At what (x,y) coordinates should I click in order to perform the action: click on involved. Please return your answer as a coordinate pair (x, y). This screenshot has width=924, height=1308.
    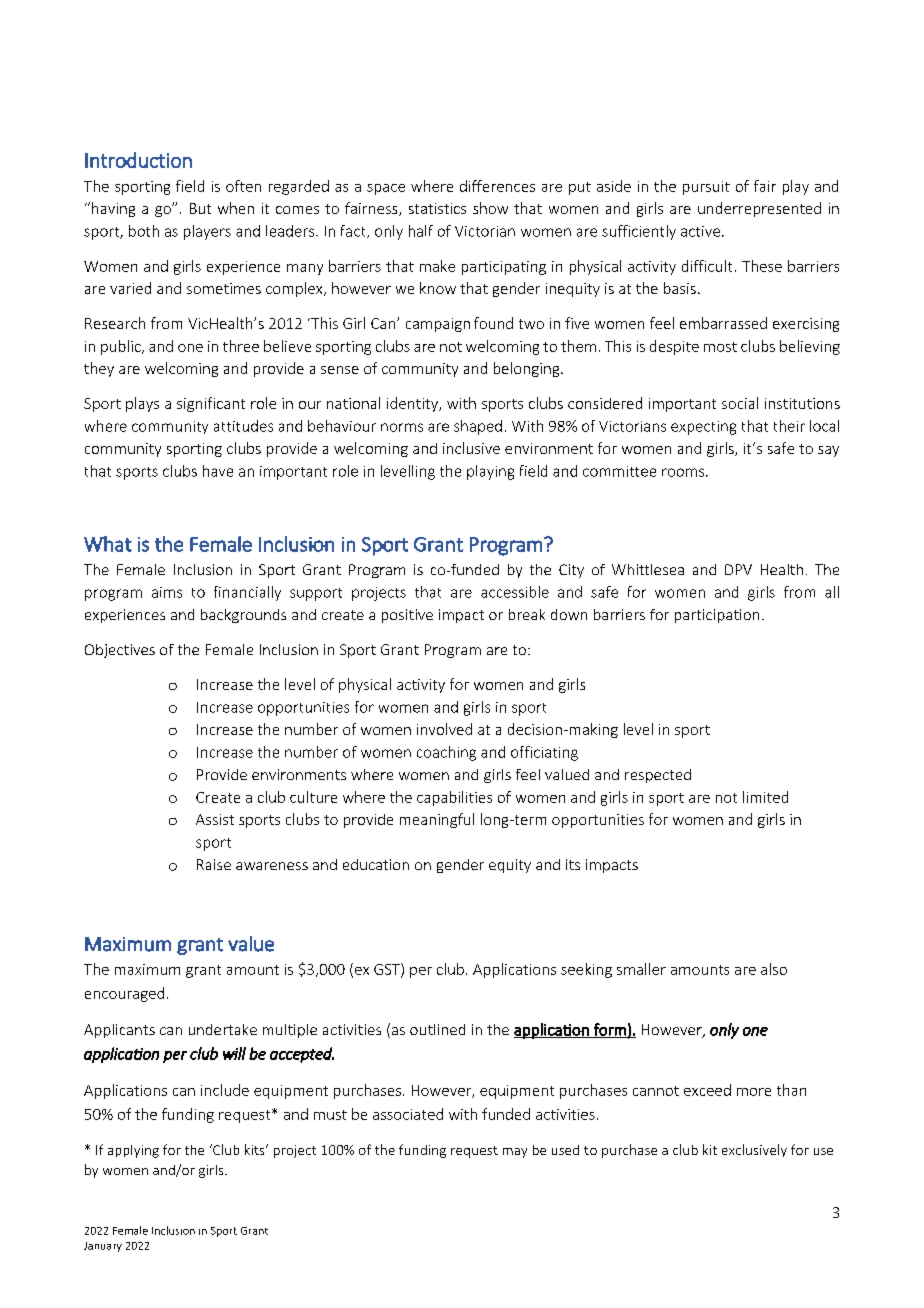
    Looking at the image, I should click on (444, 729).
